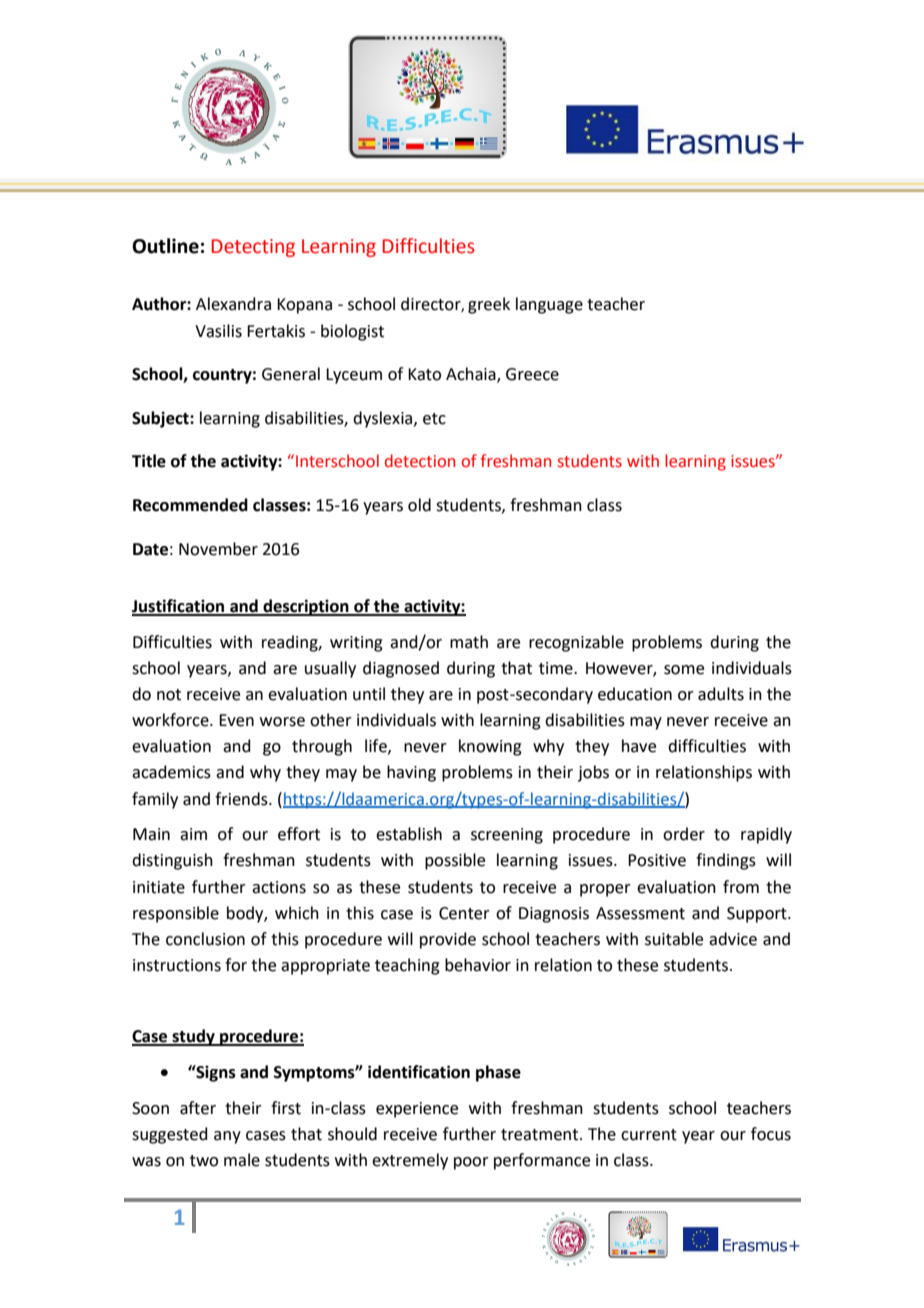  I want to click on poor, so click(471, 1163).
